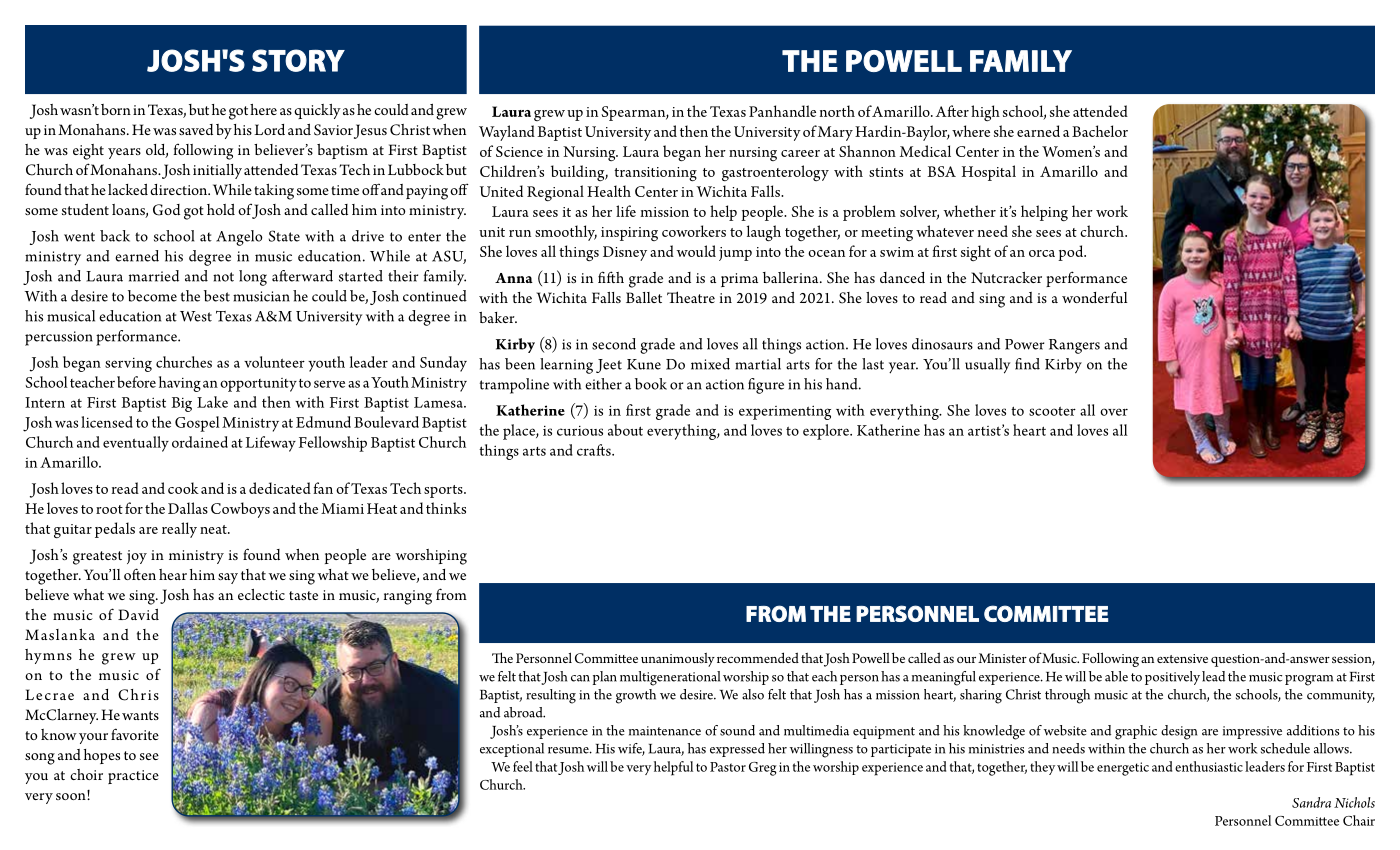  What do you see at coordinates (728, 767) in the image?
I see `Pastor` at bounding box center [728, 767].
